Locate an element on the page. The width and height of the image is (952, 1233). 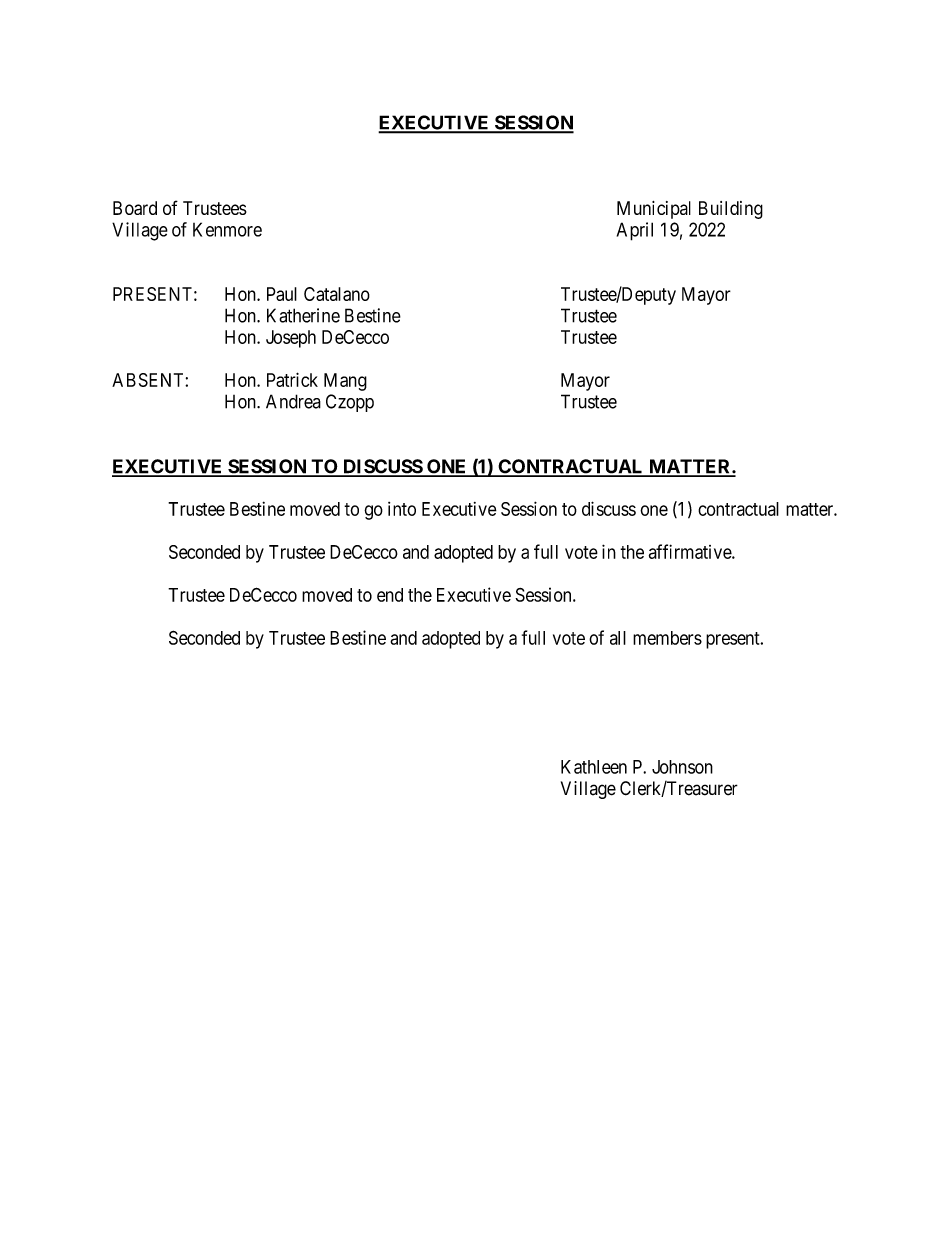
end is located at coordinates (390, 595).
